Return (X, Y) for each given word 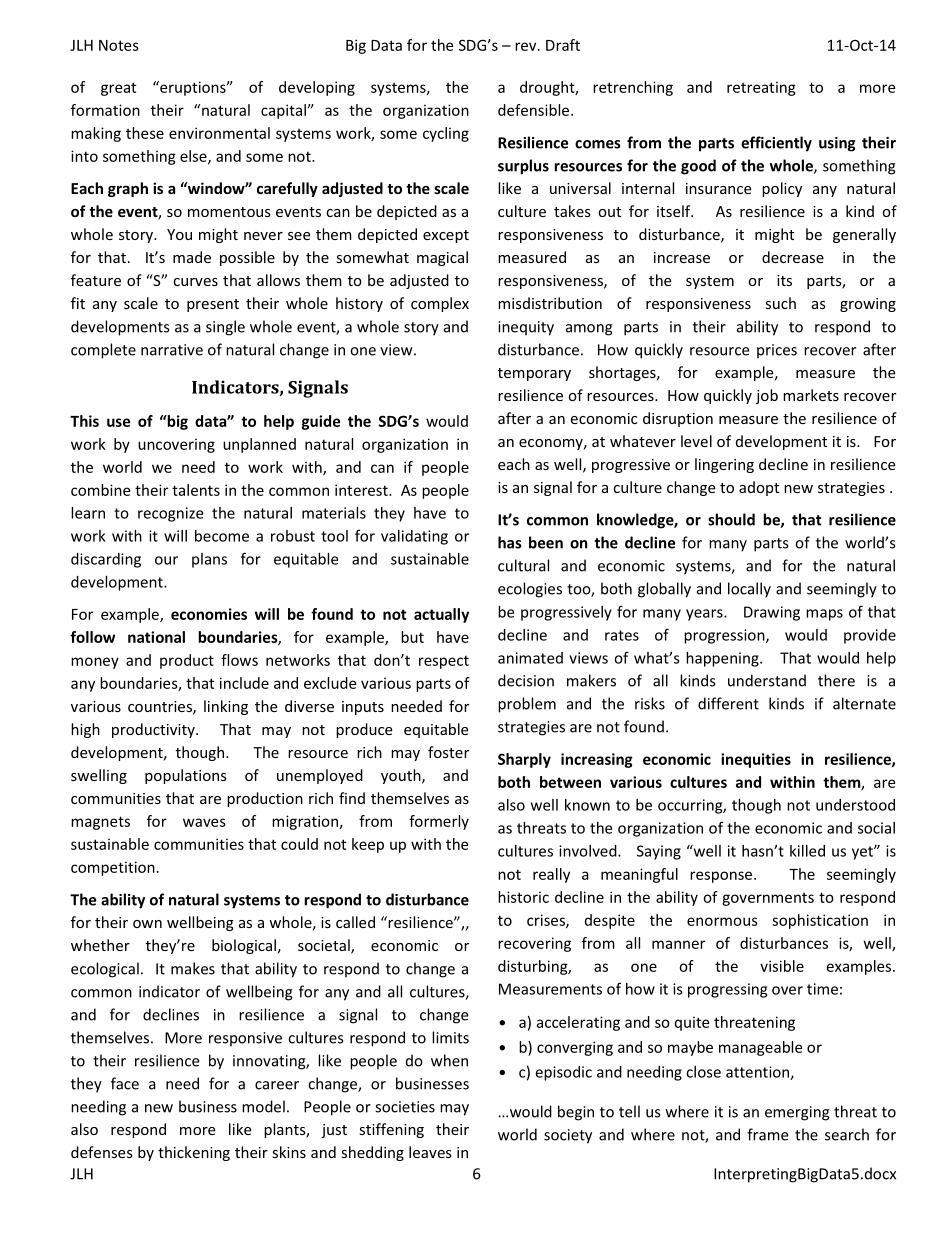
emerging (797, 1113)
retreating (761, 88)
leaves (430, 1152)
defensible (535, 110)
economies (209, 614)
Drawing (772, 613)
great (118, 89)
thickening (194, 1153)
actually (441, 615)
